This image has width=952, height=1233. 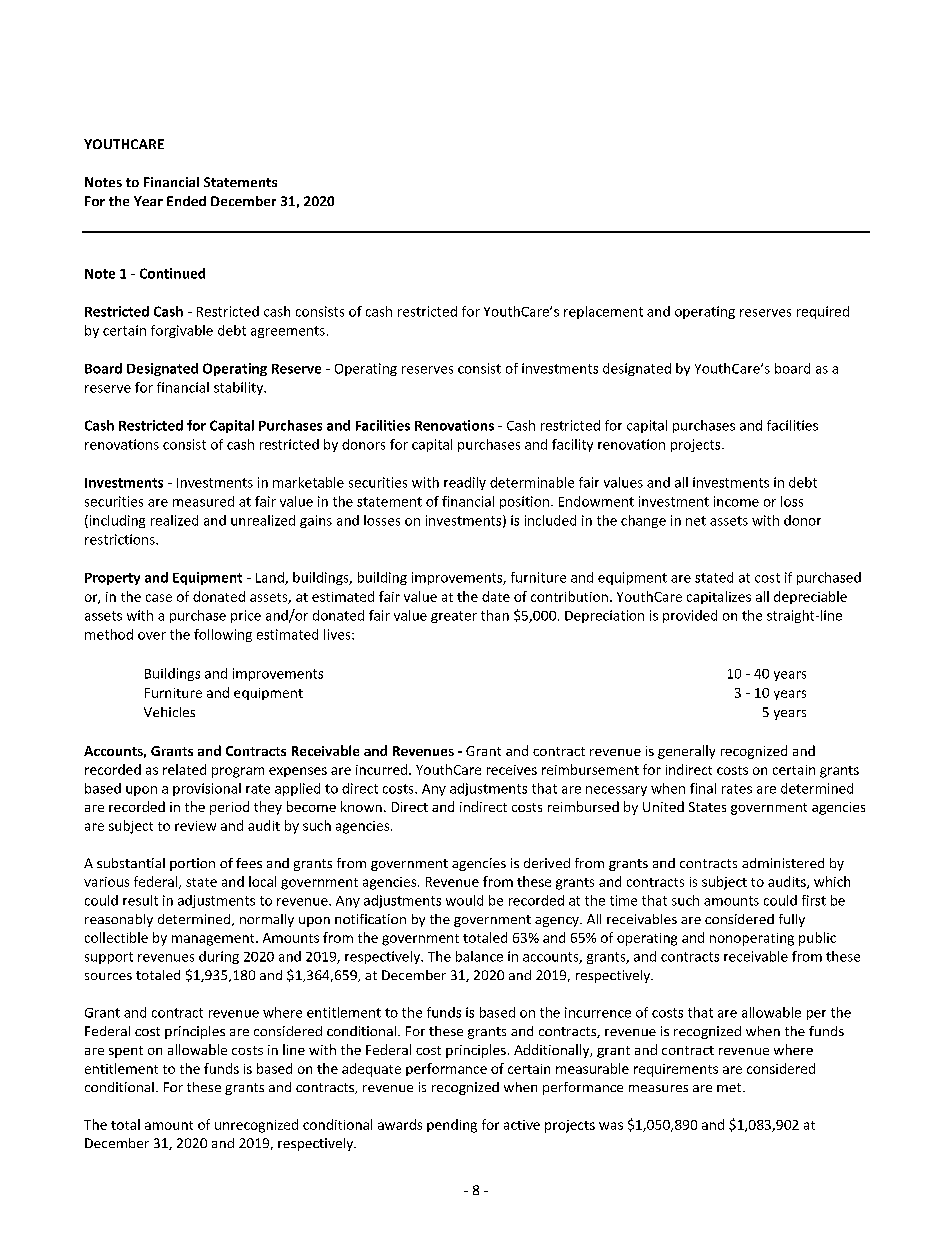 I want to click on requirements, so click(x=676, y=1070).
